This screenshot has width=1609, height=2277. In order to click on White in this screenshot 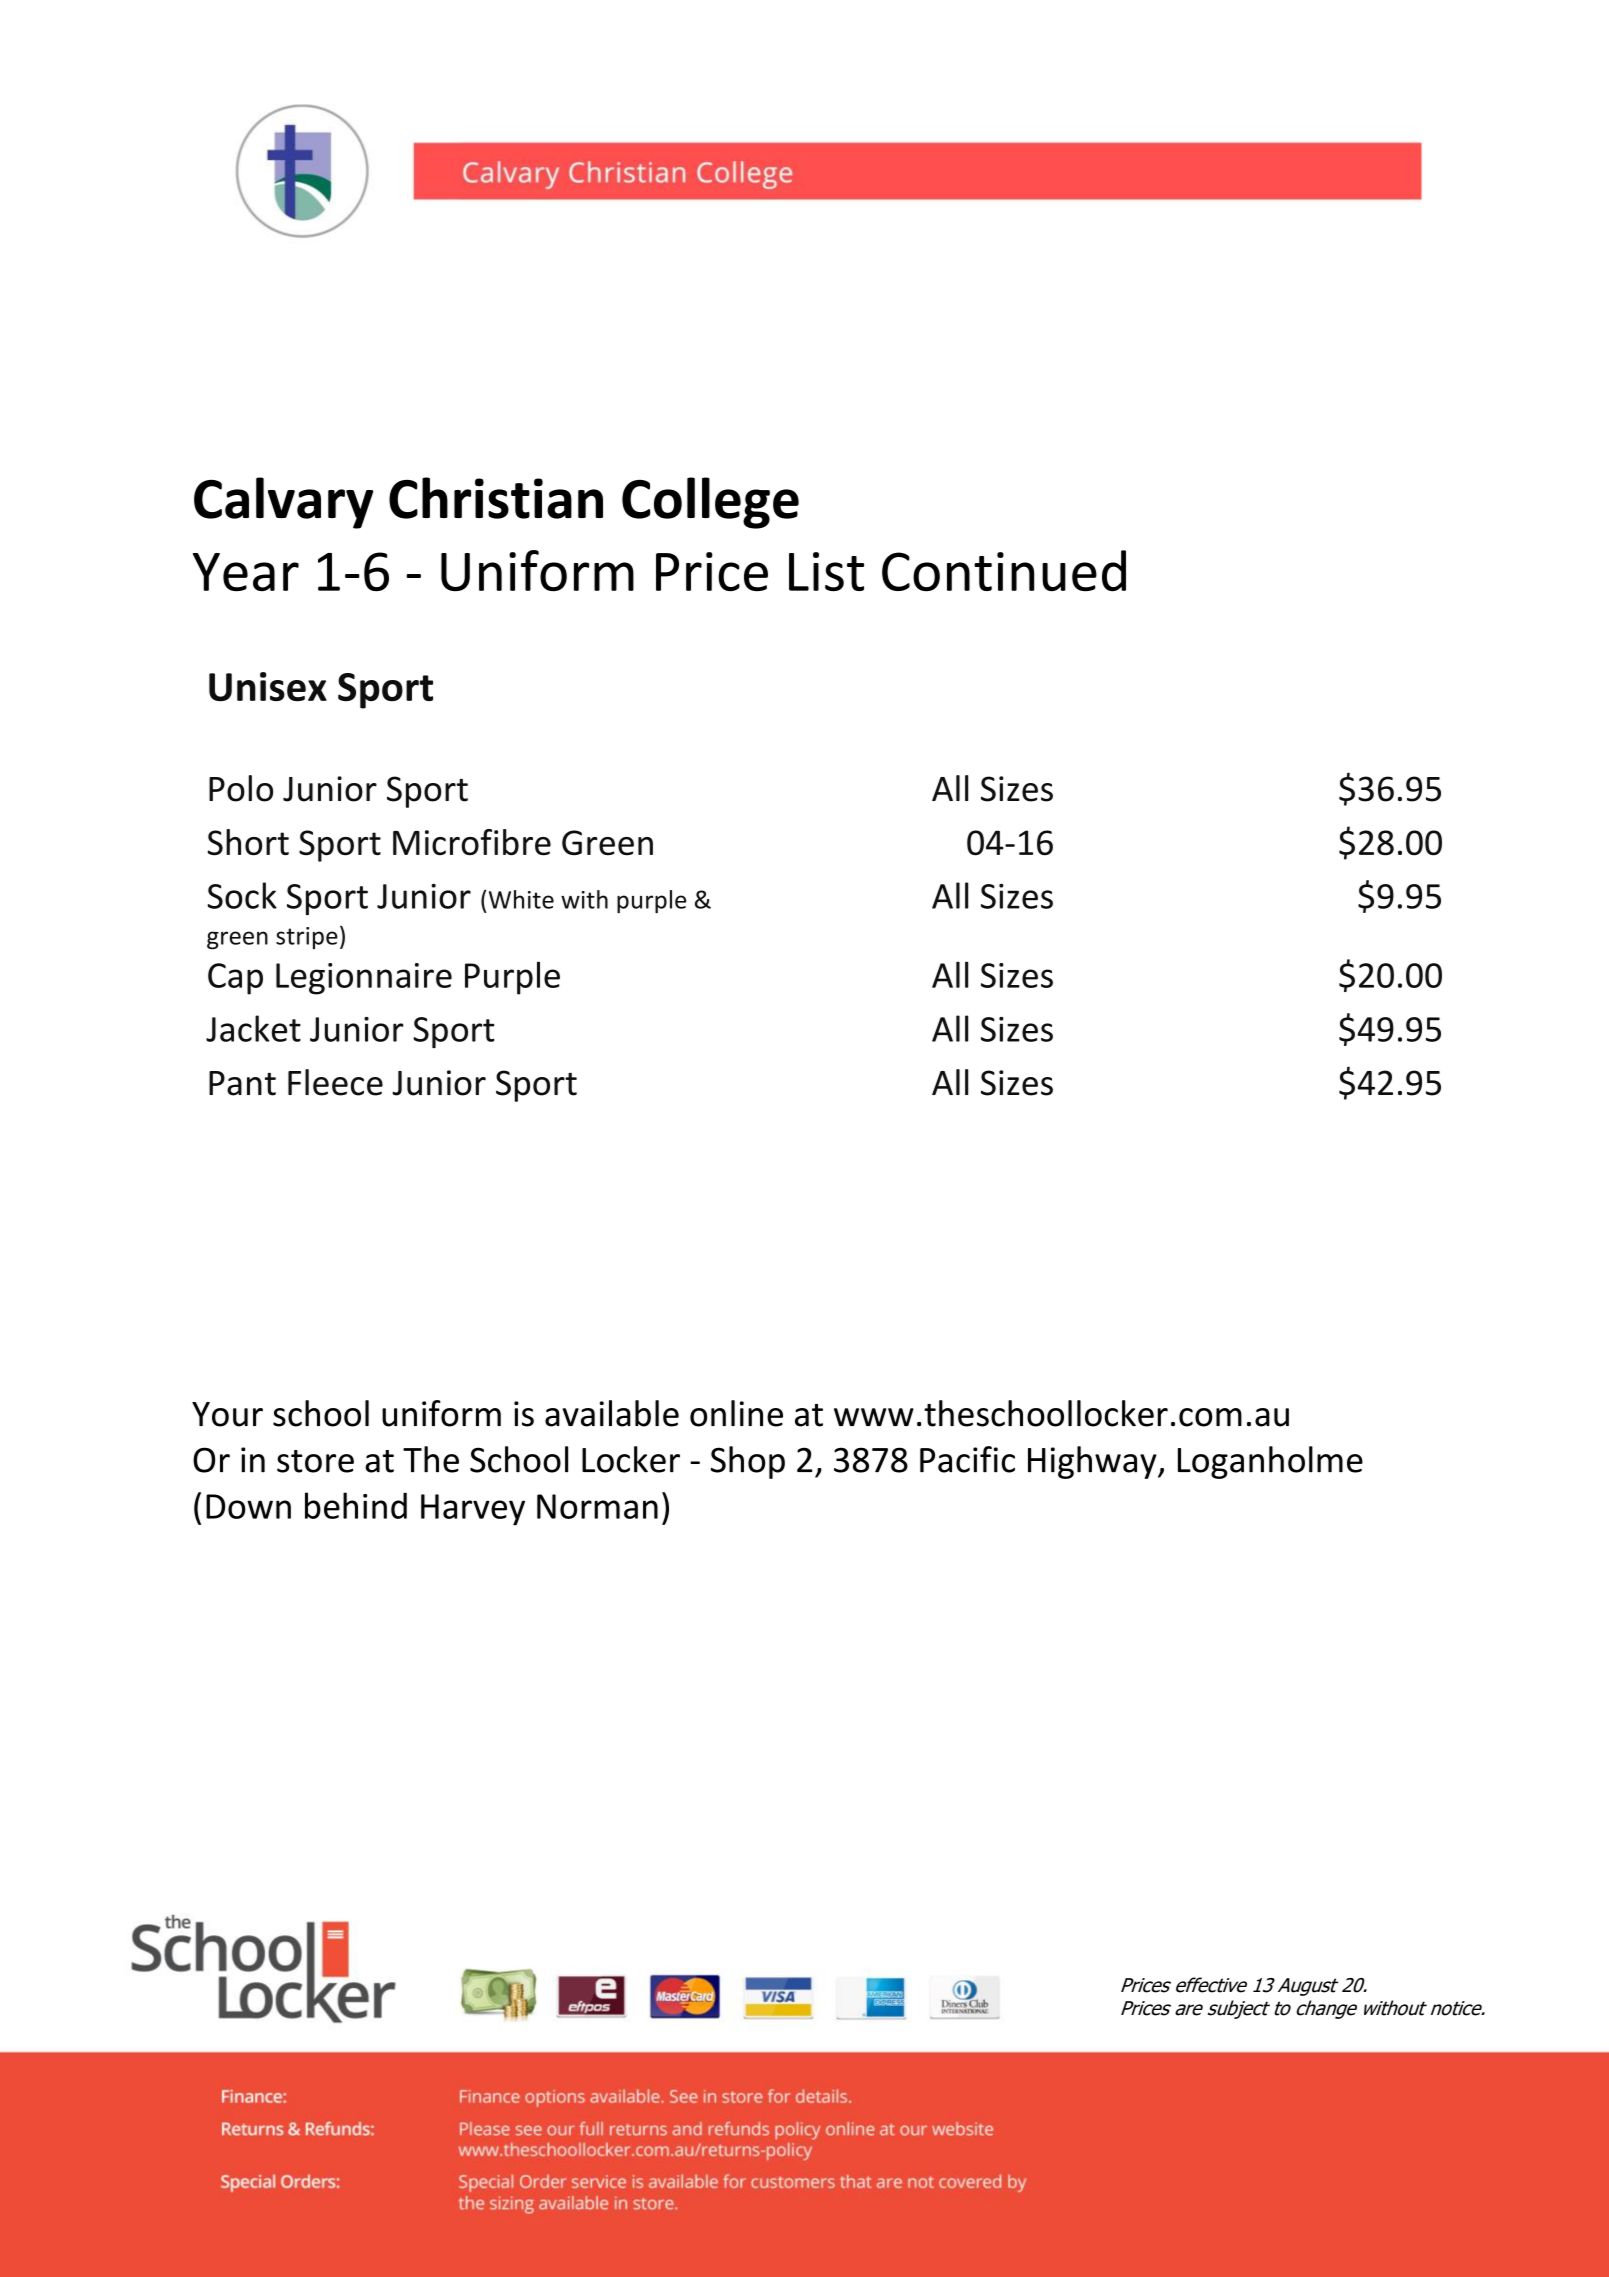, I will do `click(521, 899)`.
